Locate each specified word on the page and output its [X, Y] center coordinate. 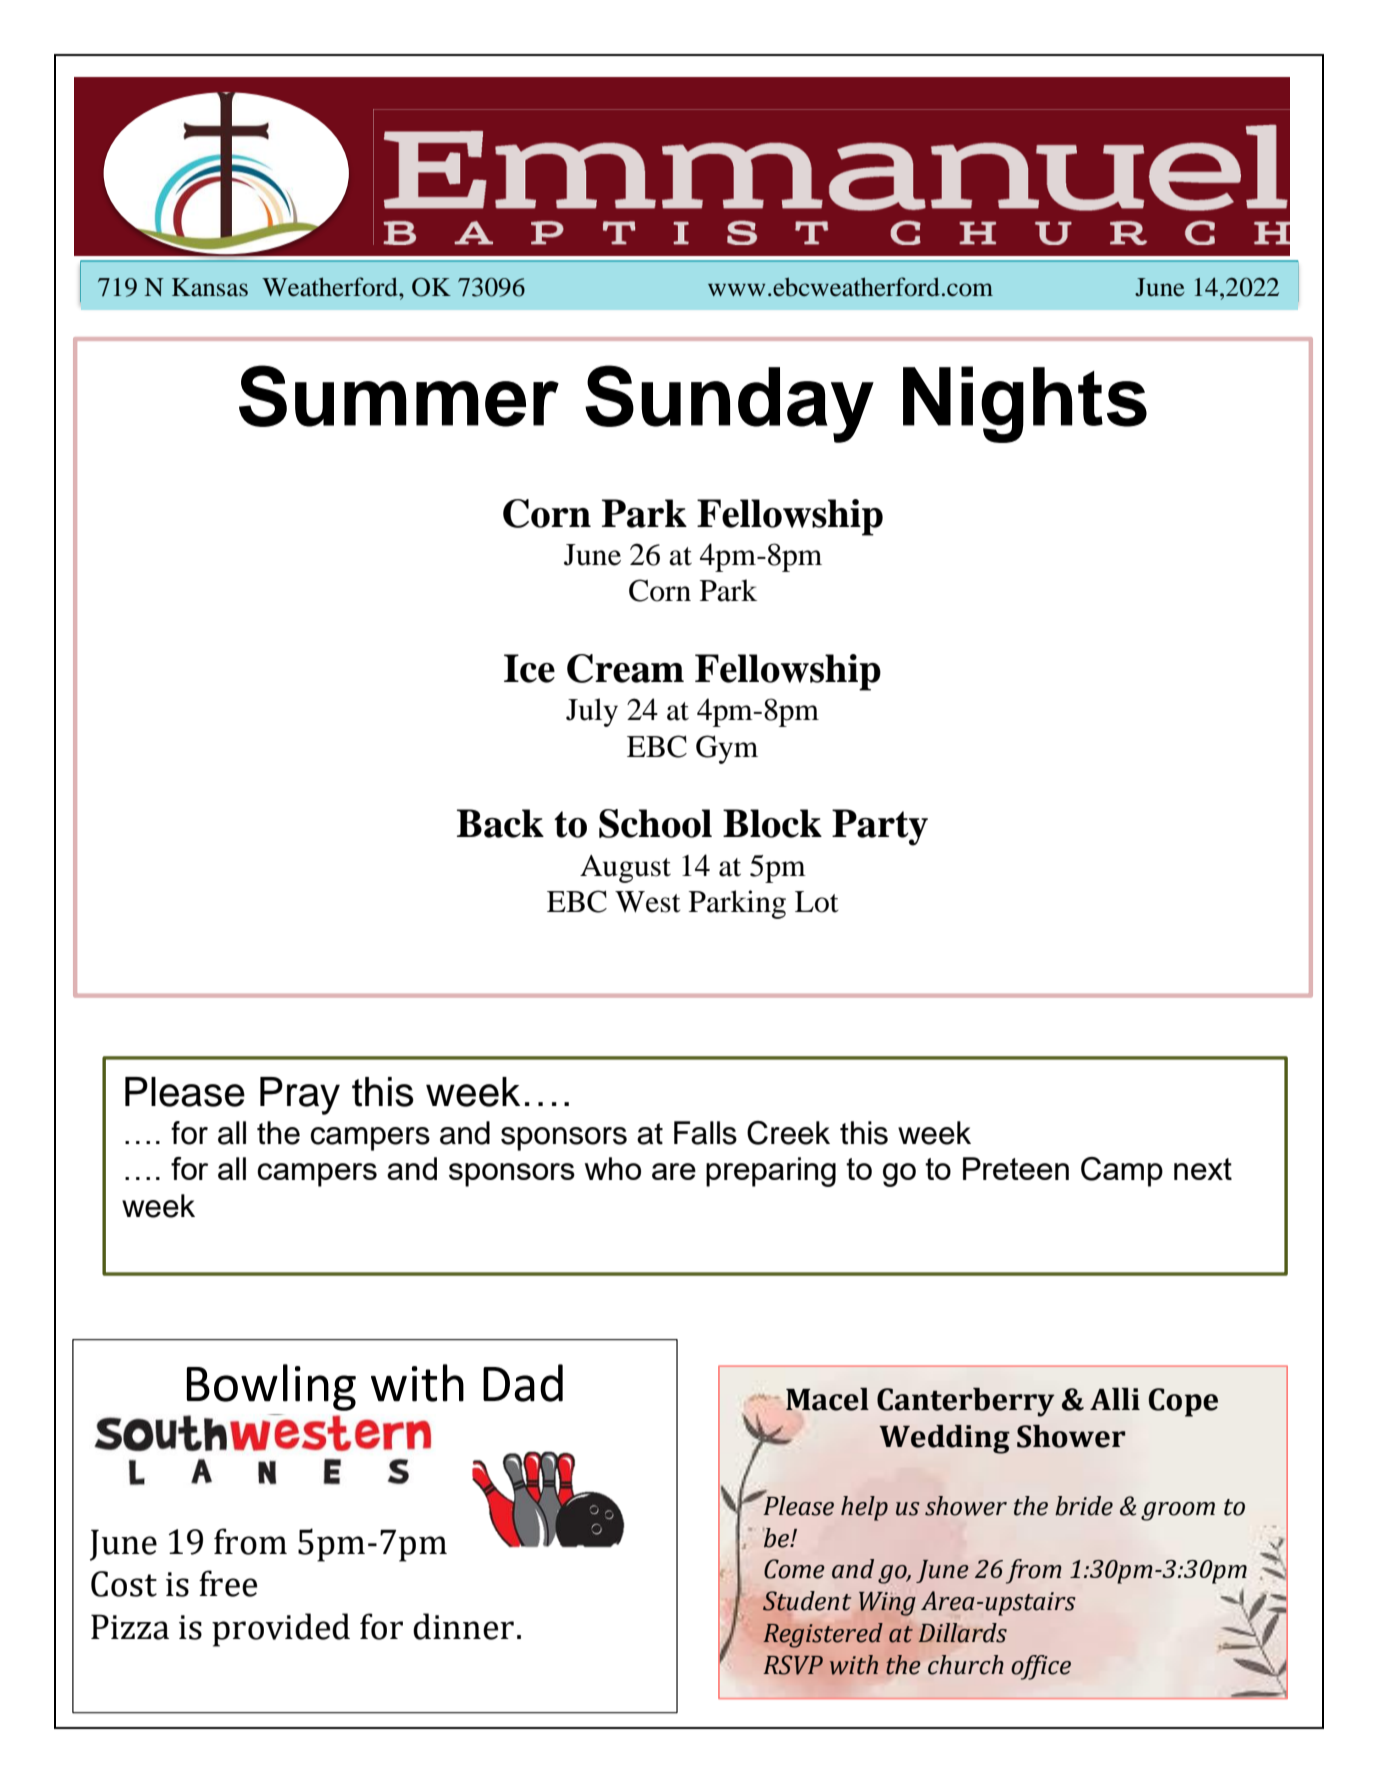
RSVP [793, 1665]
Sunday [729, 404]
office [1041, 1667]
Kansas [210, 287]
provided [281, 1630]
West [648, 902]
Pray [300, 1096]
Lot [817, 902]
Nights [1025, 404]
